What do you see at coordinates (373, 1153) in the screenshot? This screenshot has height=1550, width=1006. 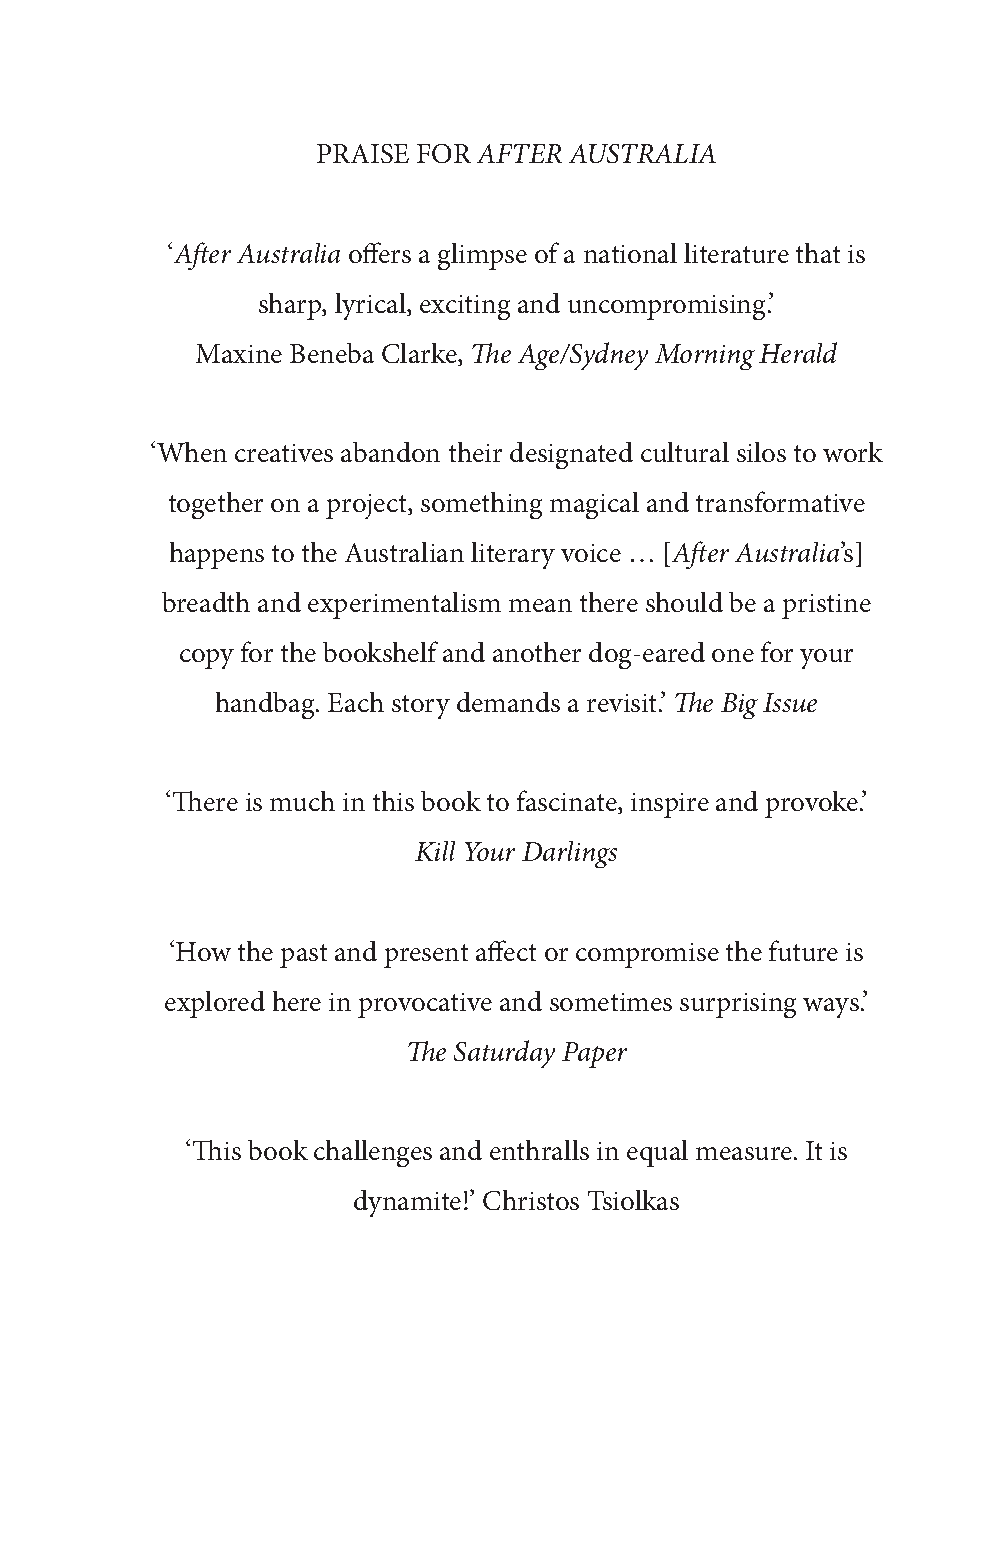 I see `challenges` at bounding box center [373, 1153].
